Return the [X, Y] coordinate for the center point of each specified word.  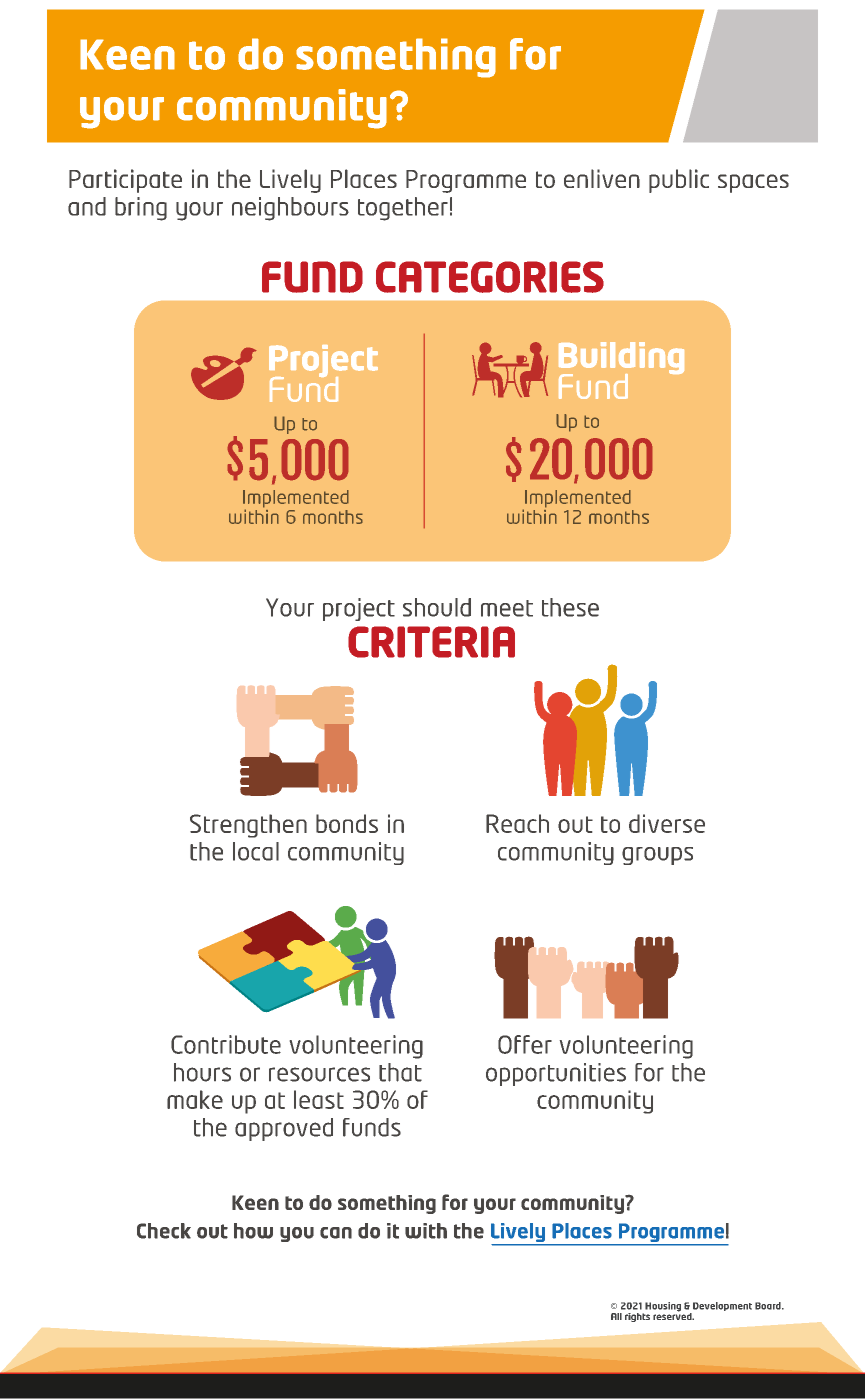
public [679, 181]
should [437, 607]
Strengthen [248, 826]
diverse [667, 823]
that [400, 1072]
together [403, 209]
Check [164, 1231]
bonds [347, 823]
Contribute [226, 1044]
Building [621, 359]
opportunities [556, 1074]
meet [507, 608]
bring [141, 209]
